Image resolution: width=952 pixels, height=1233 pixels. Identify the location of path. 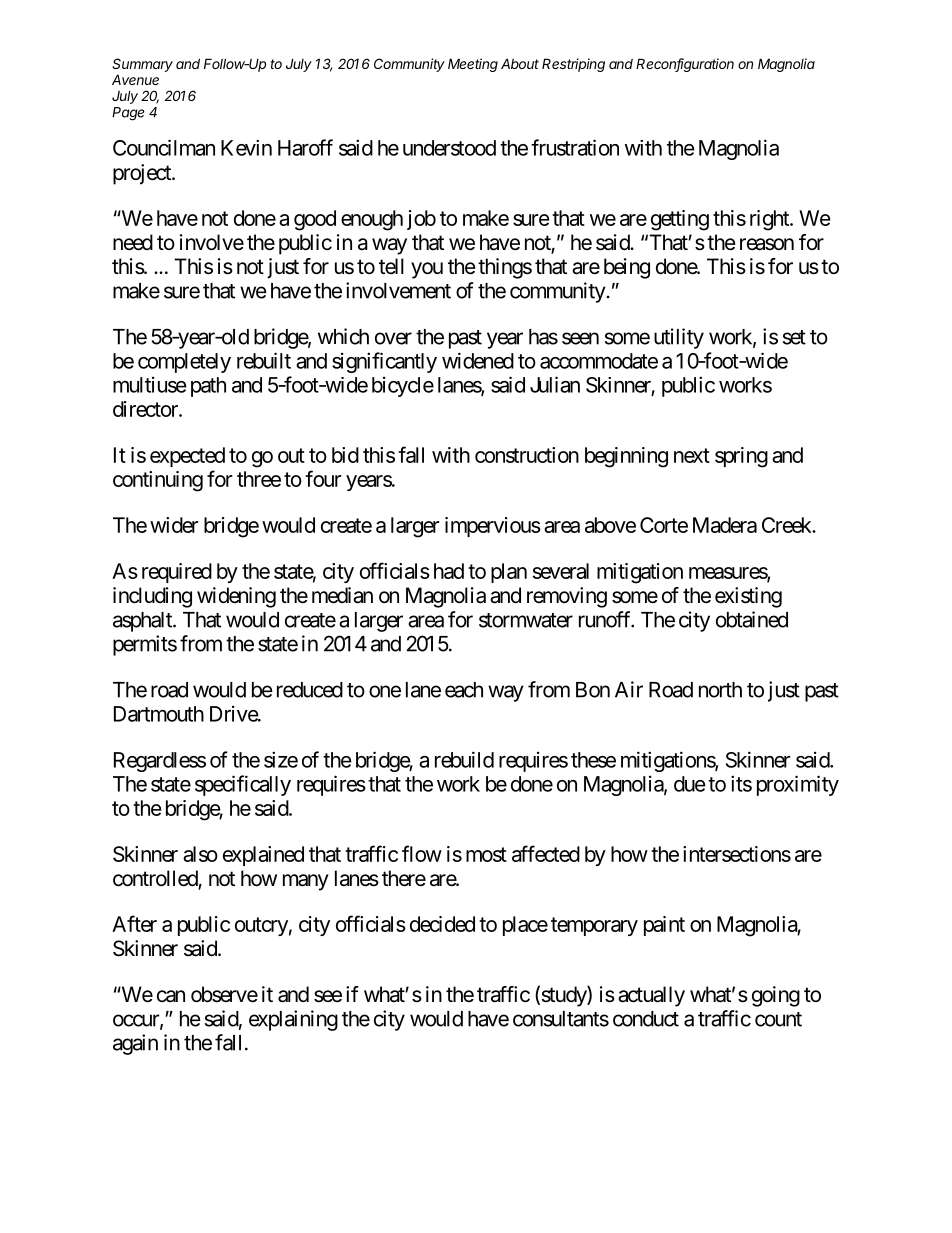
(208, 387).
